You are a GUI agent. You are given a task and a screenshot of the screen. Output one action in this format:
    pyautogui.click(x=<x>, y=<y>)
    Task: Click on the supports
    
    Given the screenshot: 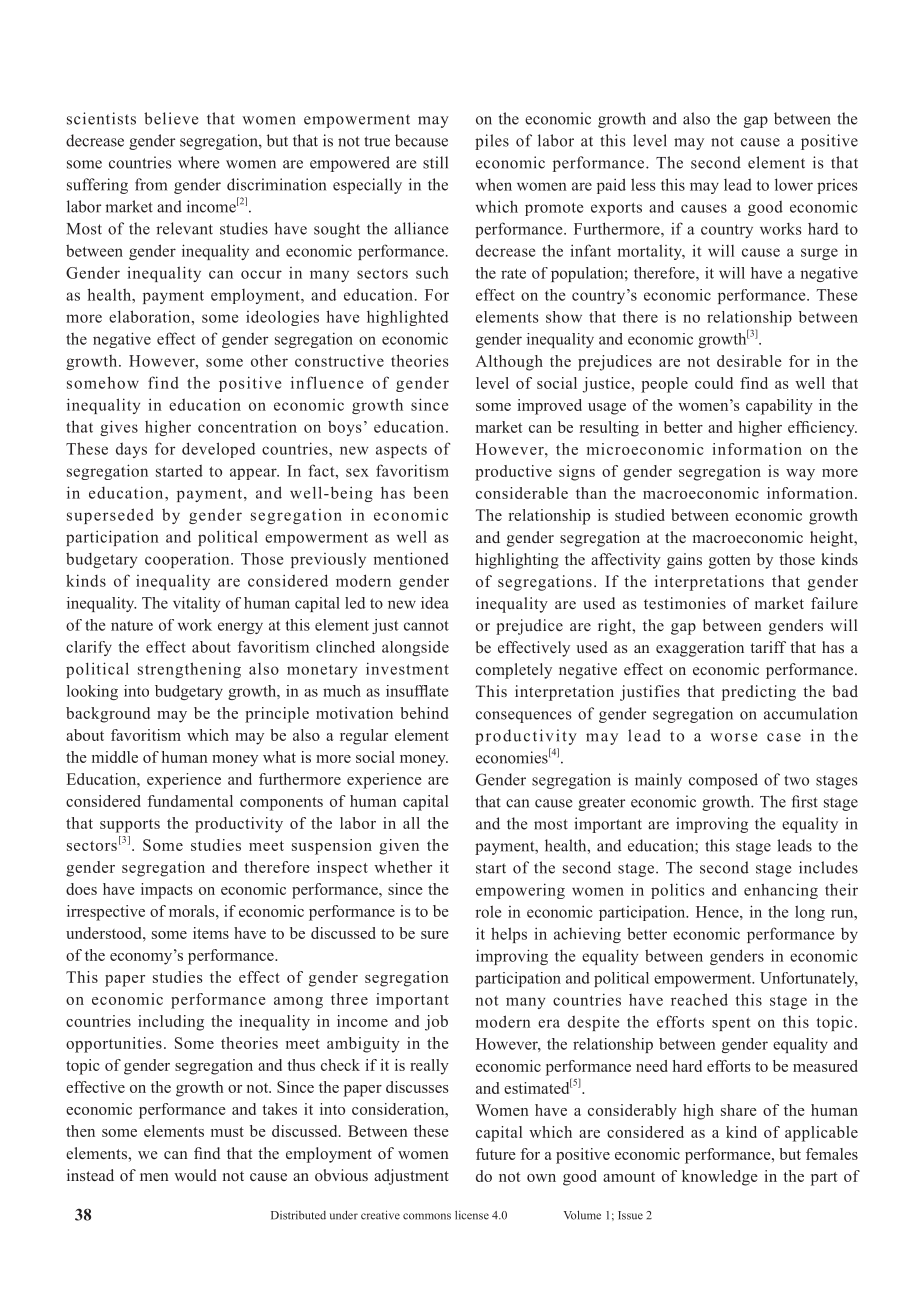 What is the action you would take?
    pyautogui.click(x=130, y=826)
